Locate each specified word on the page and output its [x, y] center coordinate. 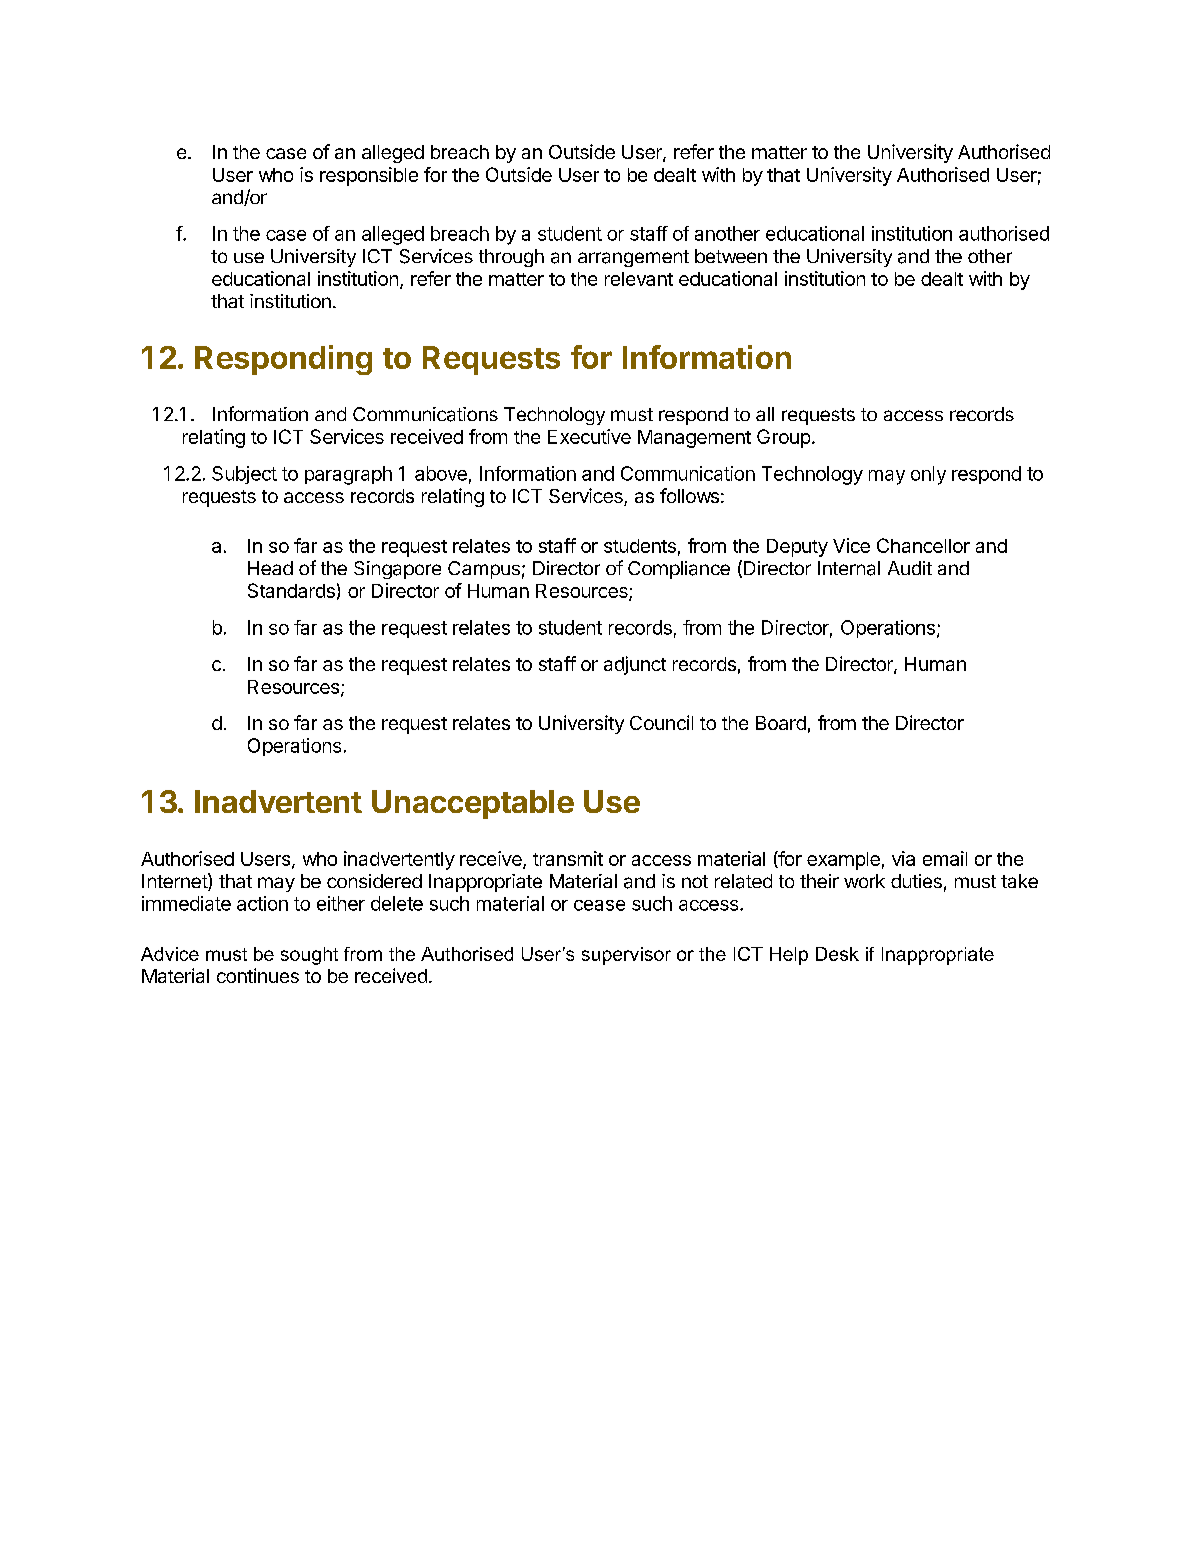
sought [309, 956]
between [731, 256]
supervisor [626, 956]
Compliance [679, 570]
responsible [369, 176]
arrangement [633, 258]
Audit [910, 568]
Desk [837, 954]
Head [270, 568]
